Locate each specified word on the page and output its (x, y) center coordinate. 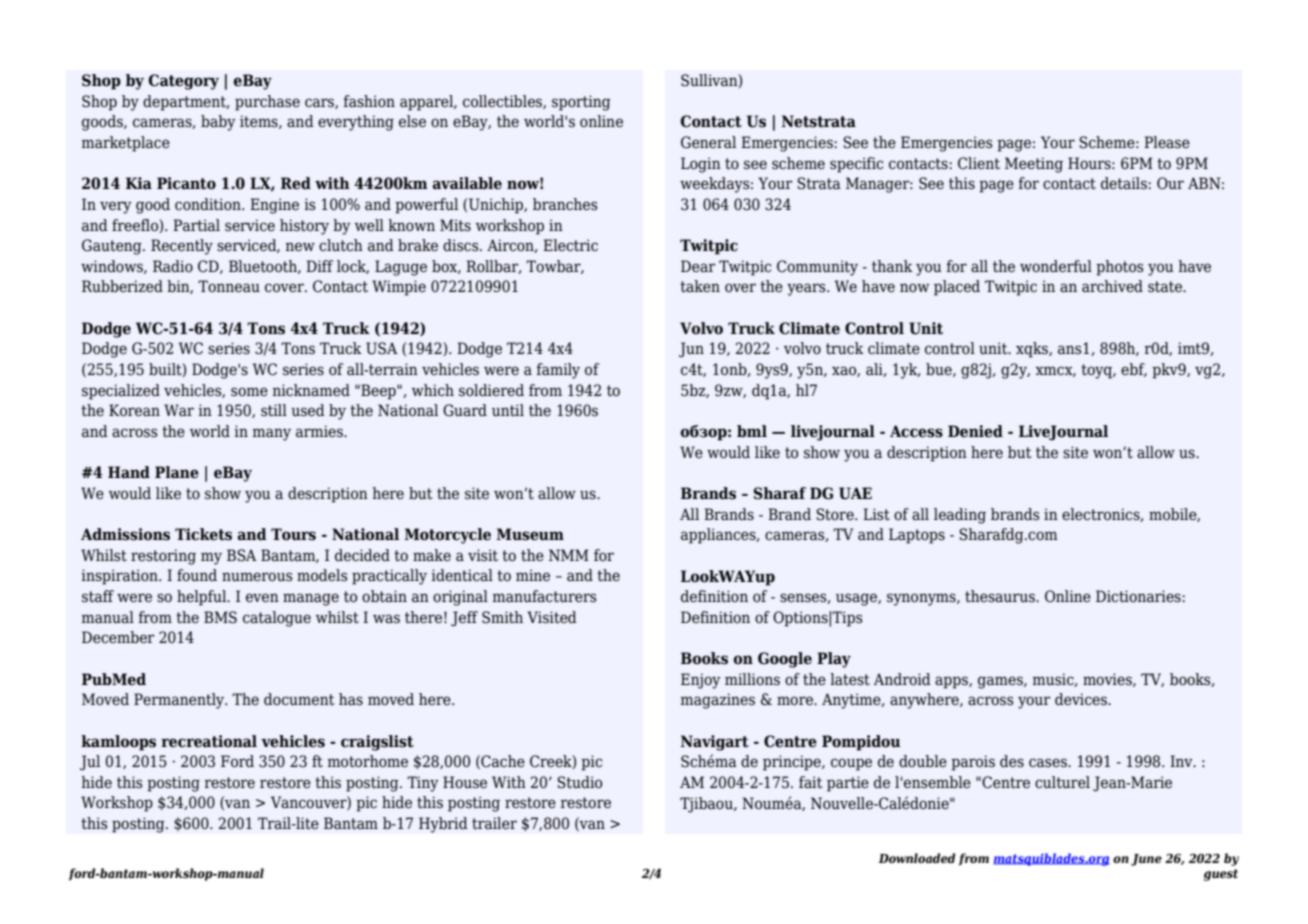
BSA (242, 555)
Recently (182, 247)
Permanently (180, 701)
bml (752, 431)
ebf (1134, 370)
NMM (569, 555)
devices (1082, 699)
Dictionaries (1139, 596)
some (249, 392)
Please (1167, 142)
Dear (698, 266)
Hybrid (443, 825)
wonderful (1056, 266)
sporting (581, 103)
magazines (718, 701)
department (186, 103)
